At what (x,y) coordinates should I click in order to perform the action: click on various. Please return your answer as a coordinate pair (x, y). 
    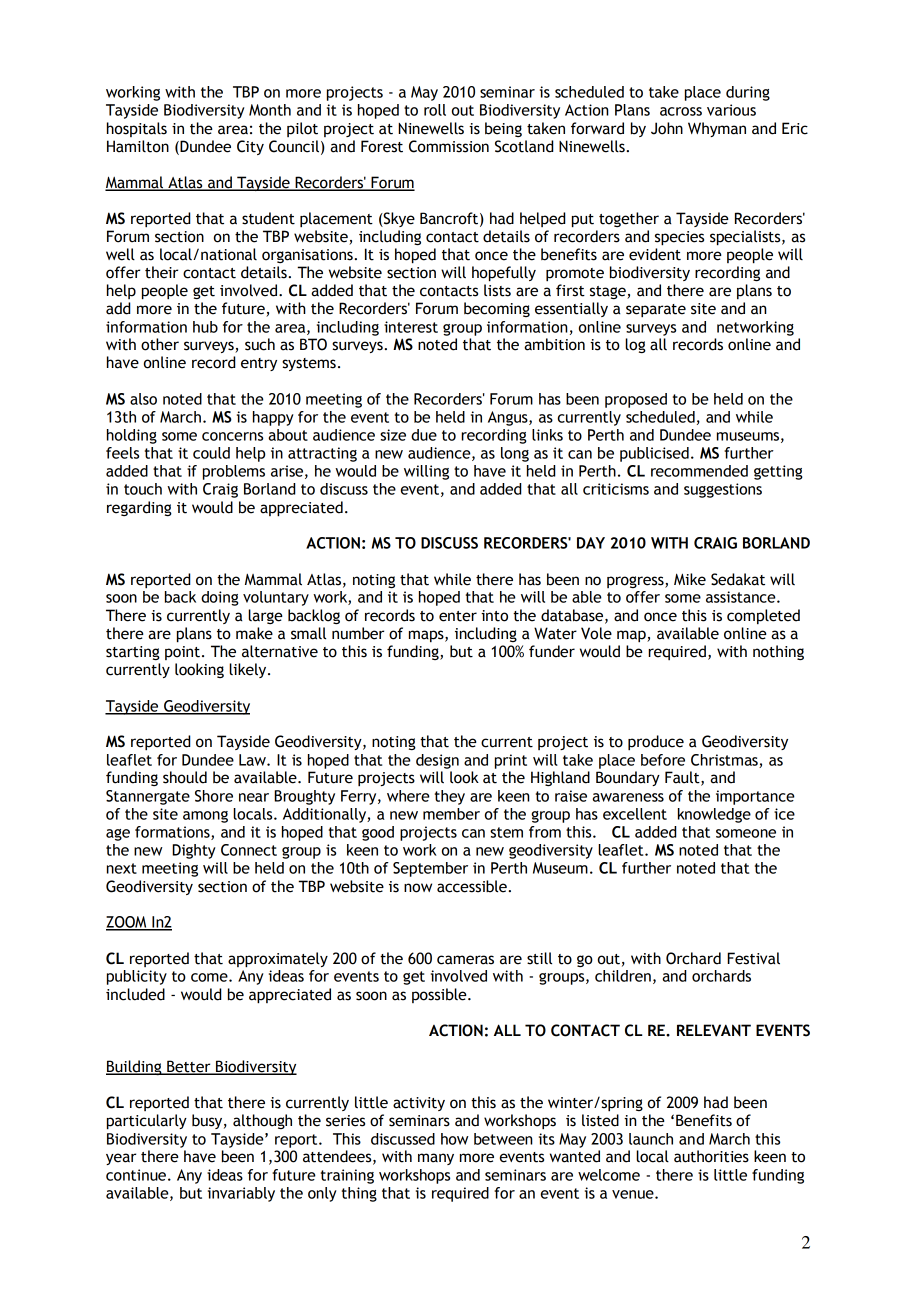
    Looking at the image, I should click on (731, 110).
